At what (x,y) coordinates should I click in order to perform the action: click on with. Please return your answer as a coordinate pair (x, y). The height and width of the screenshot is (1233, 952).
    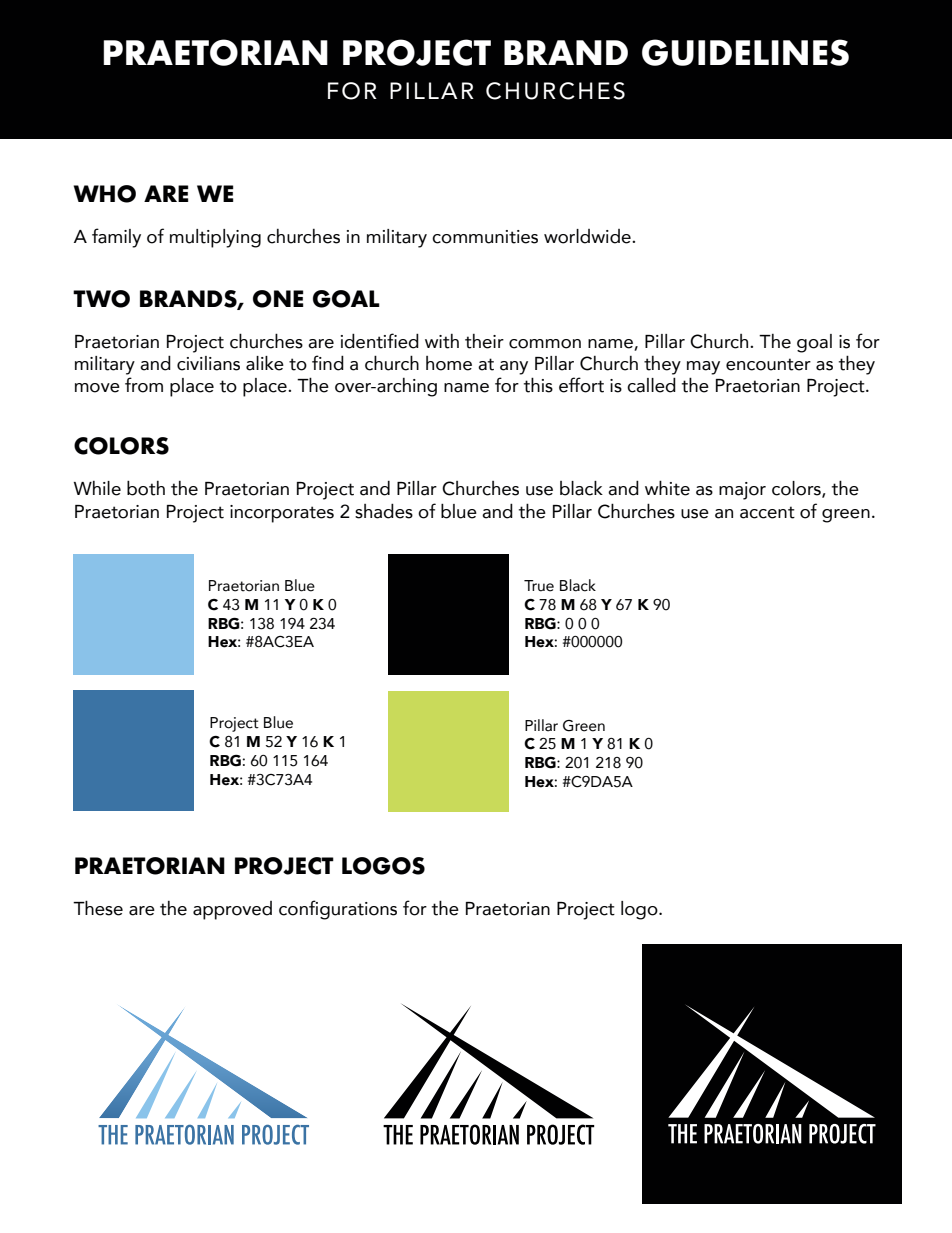
    Looking at the image, I should click on (442, 341).
